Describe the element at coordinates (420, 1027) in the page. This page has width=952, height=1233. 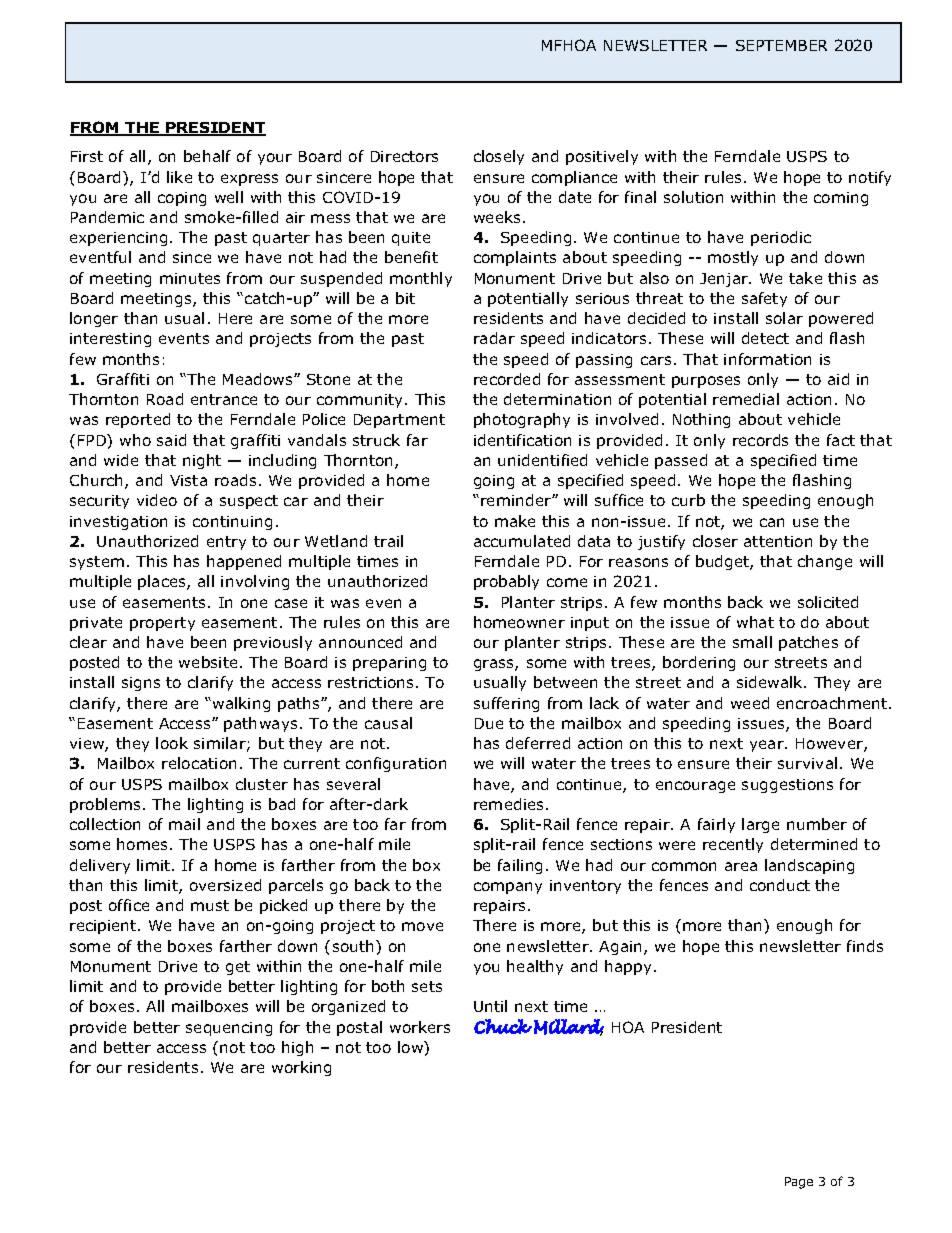
I see `workers` at that location.
